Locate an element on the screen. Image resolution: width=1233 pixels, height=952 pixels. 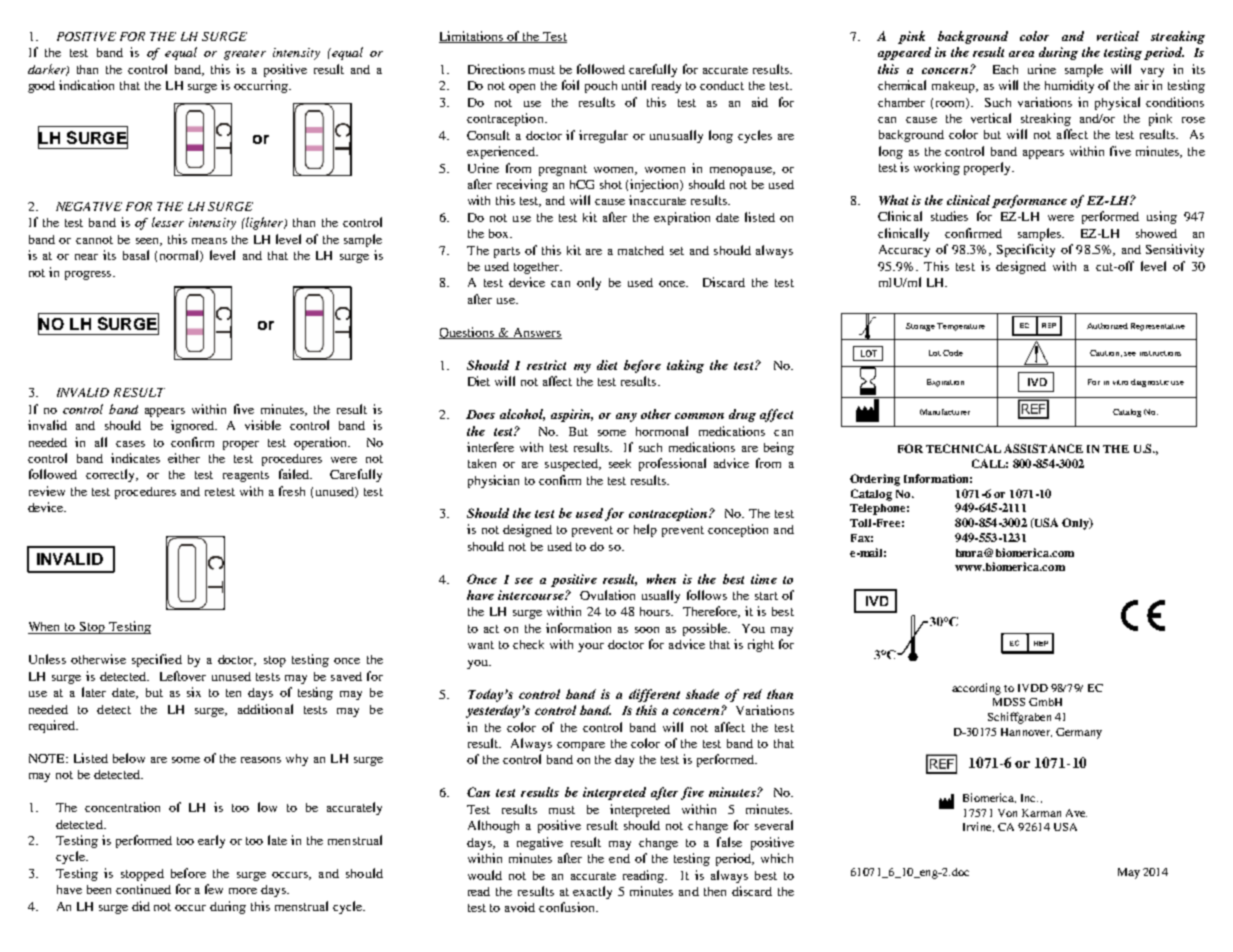
Leftover is located at coordinates (183, 676).
